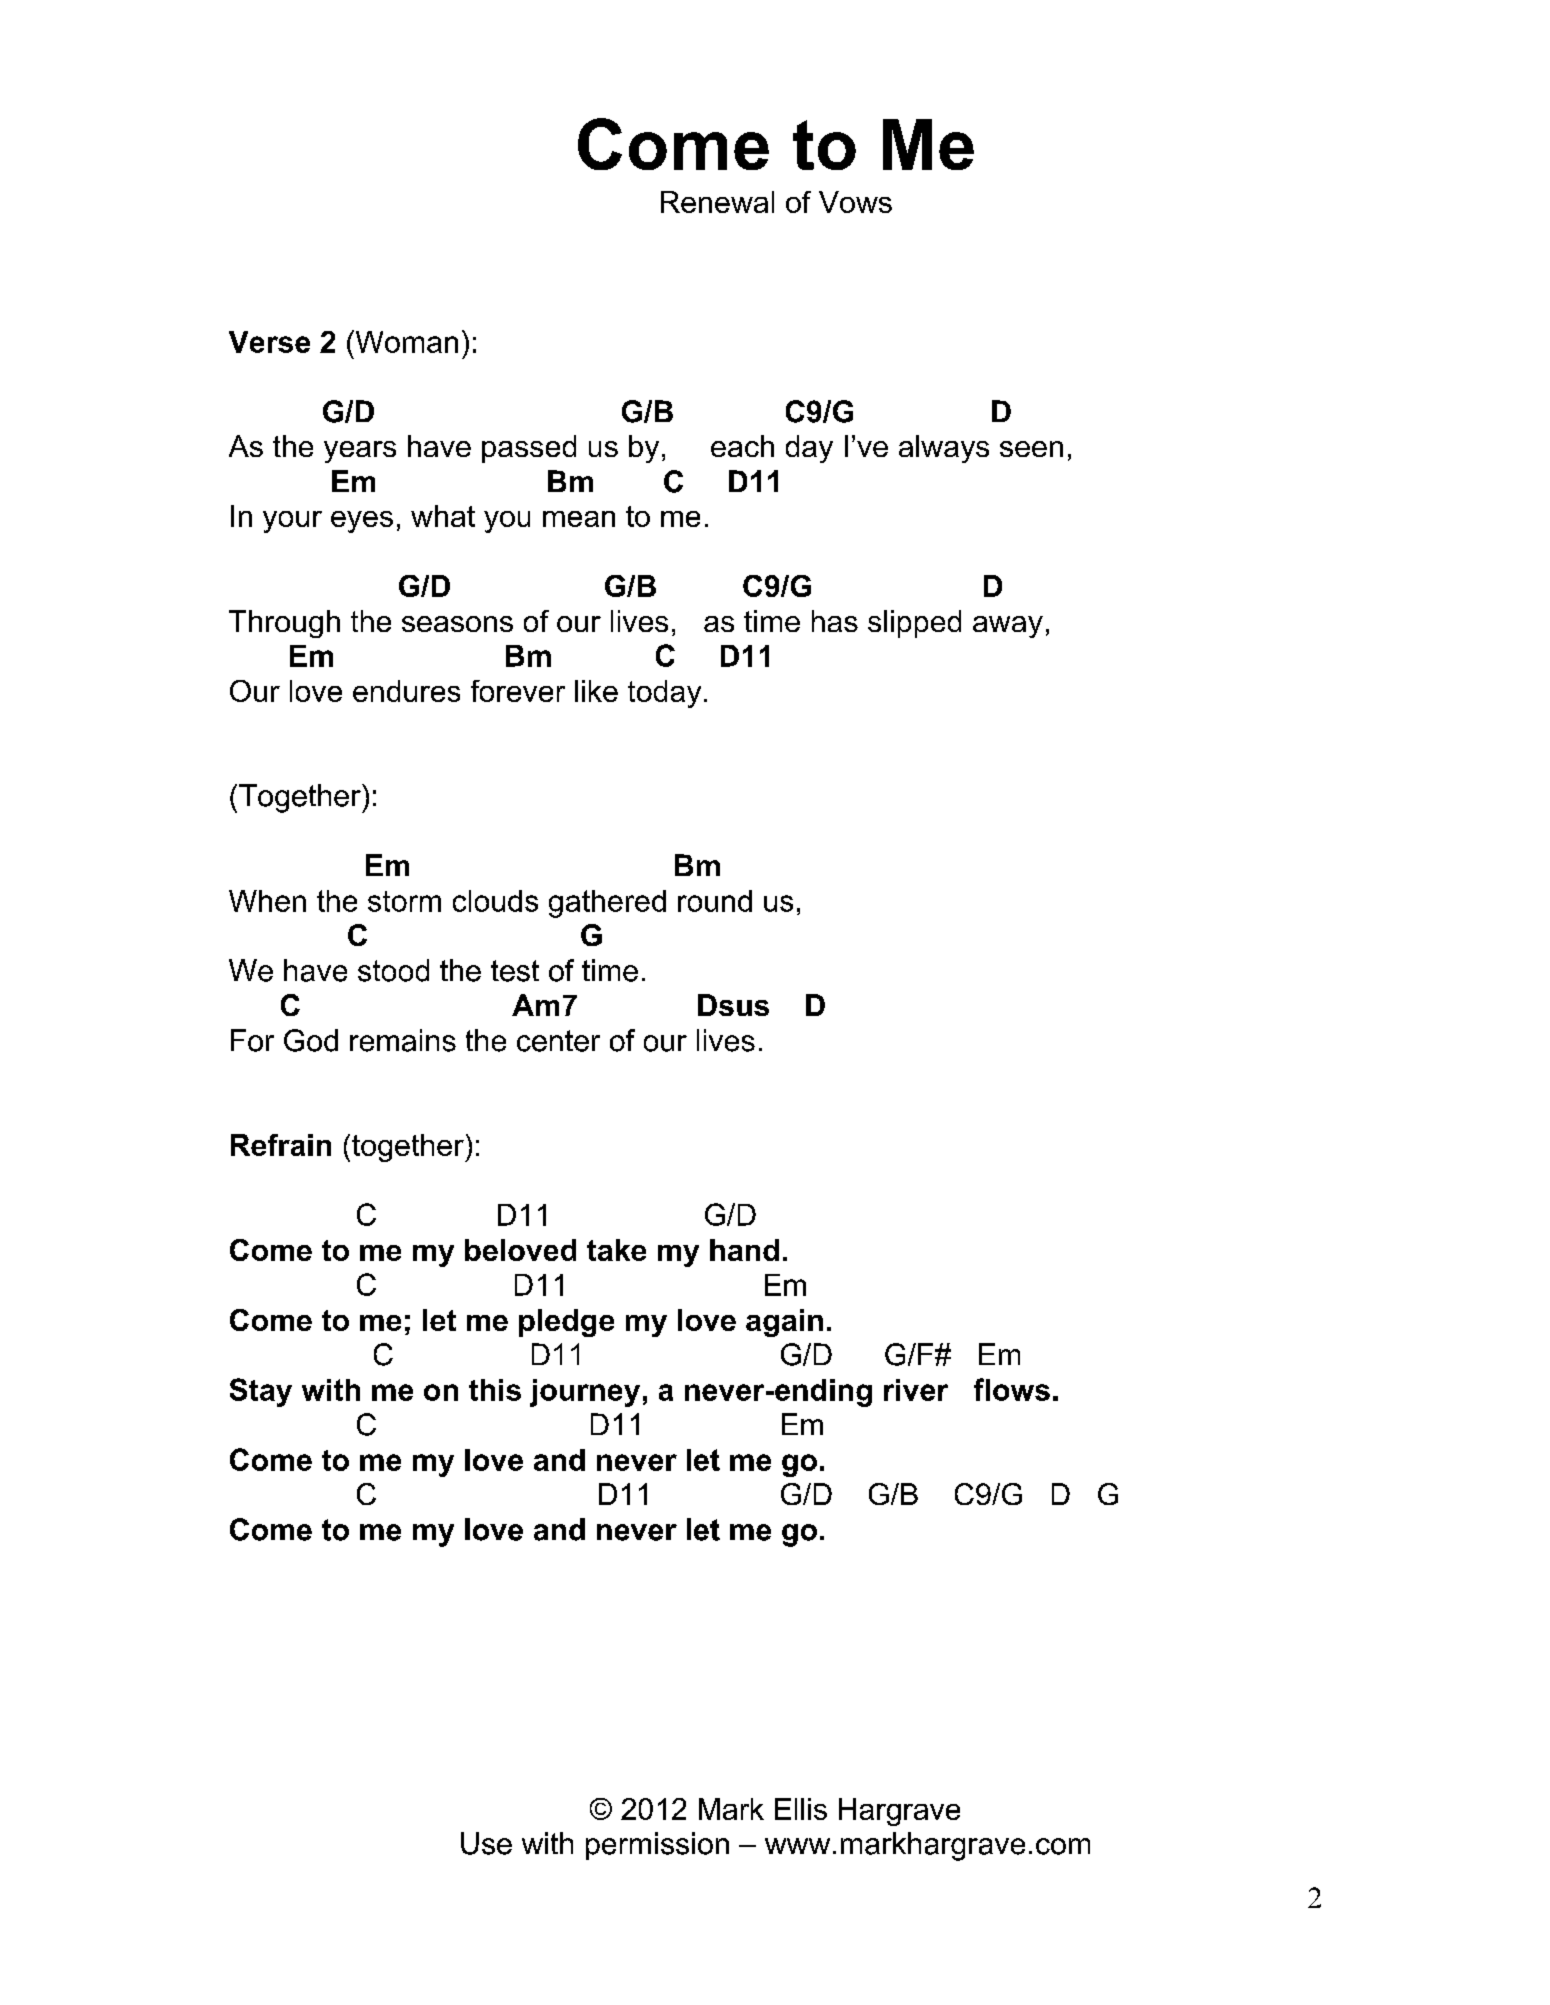  Describe the element at coordinates (406, 691) in the document. I see `endures` at that location.
